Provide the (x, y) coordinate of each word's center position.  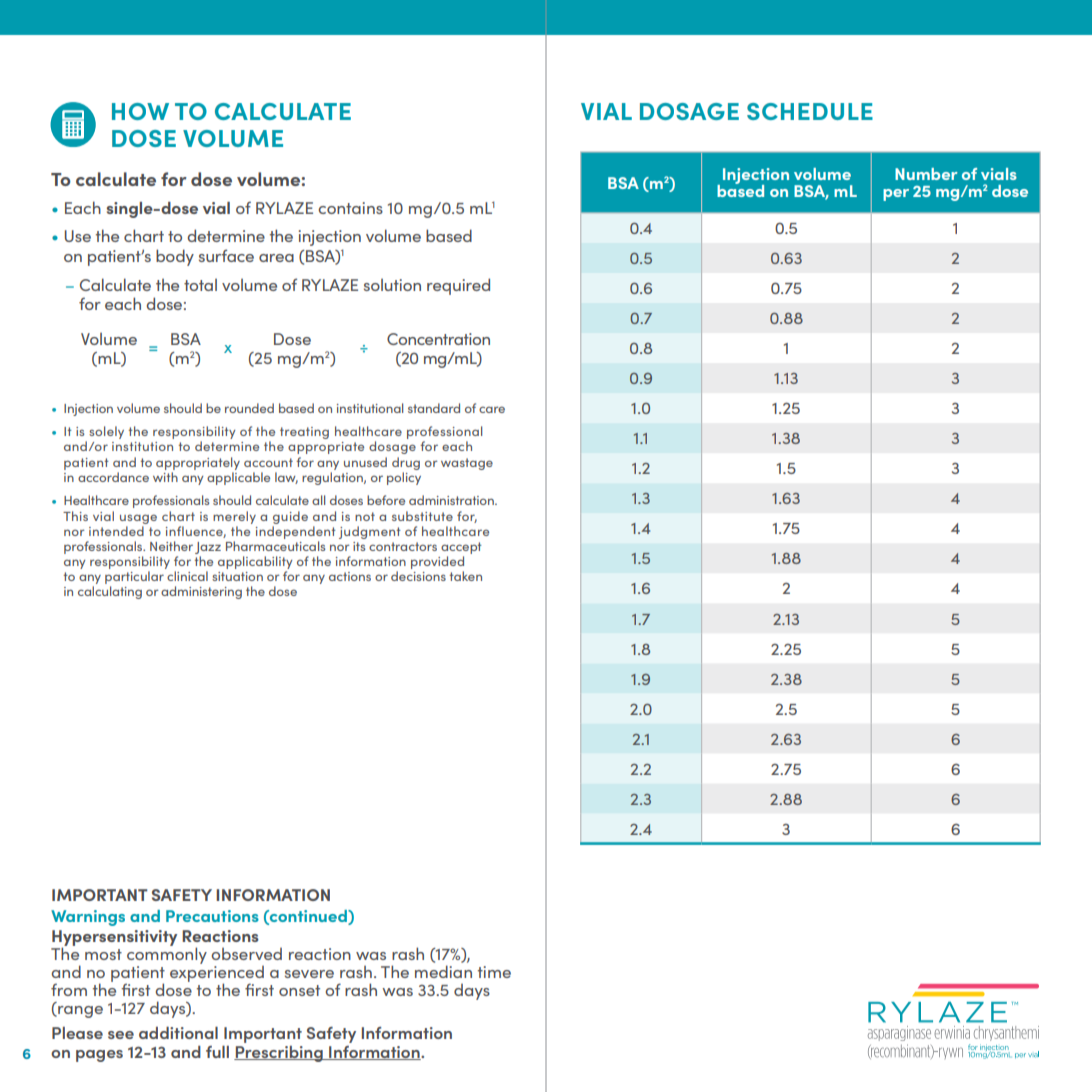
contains (350, 208)
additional (178, 1033)
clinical (187, 576)
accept (461, 548)
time (494, 972)
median (443, 971)
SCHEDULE (810, 111)
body (175, 257)
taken (465, 576)
